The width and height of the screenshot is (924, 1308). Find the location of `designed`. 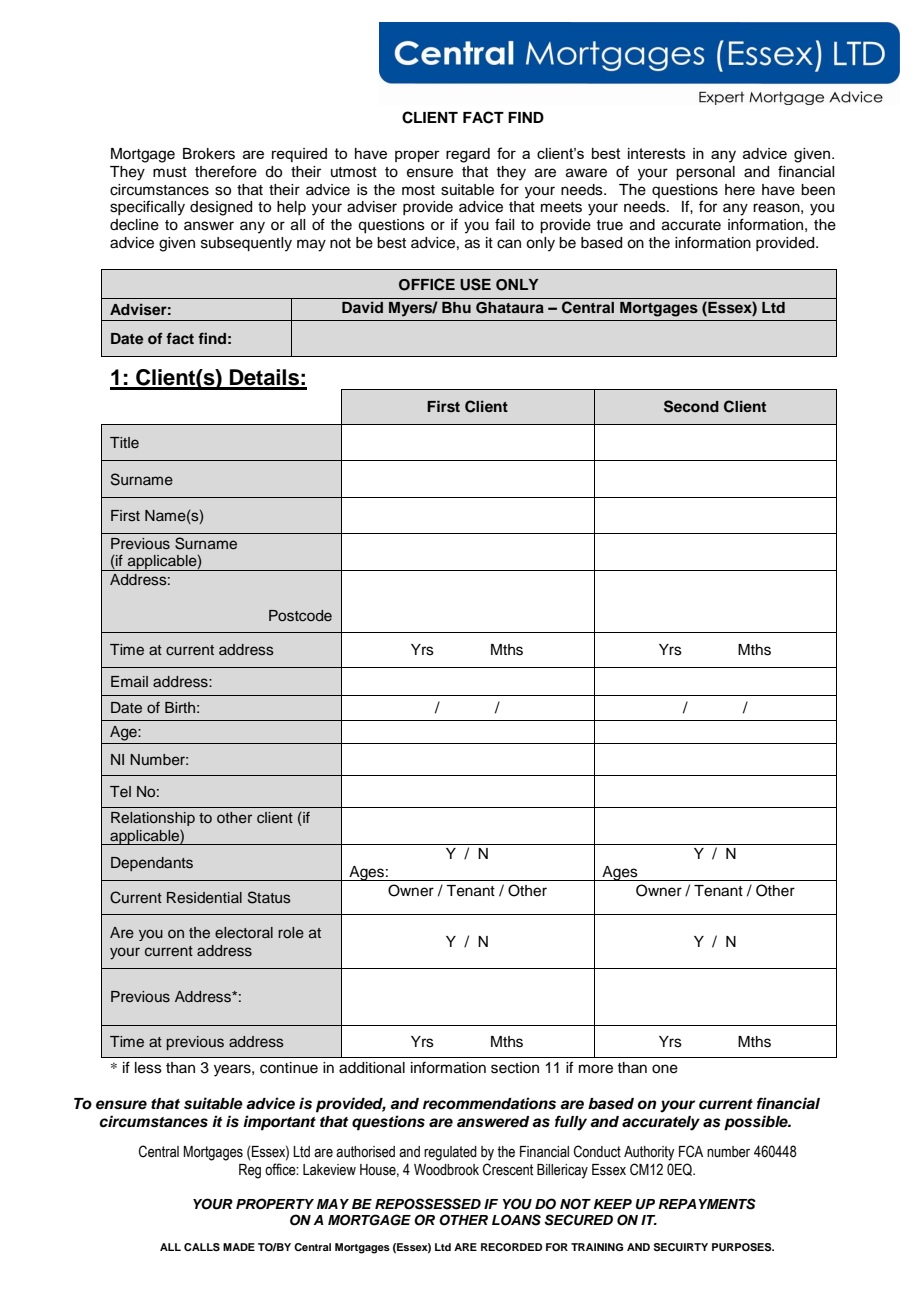

designed is located at coordinates (221, 208).
